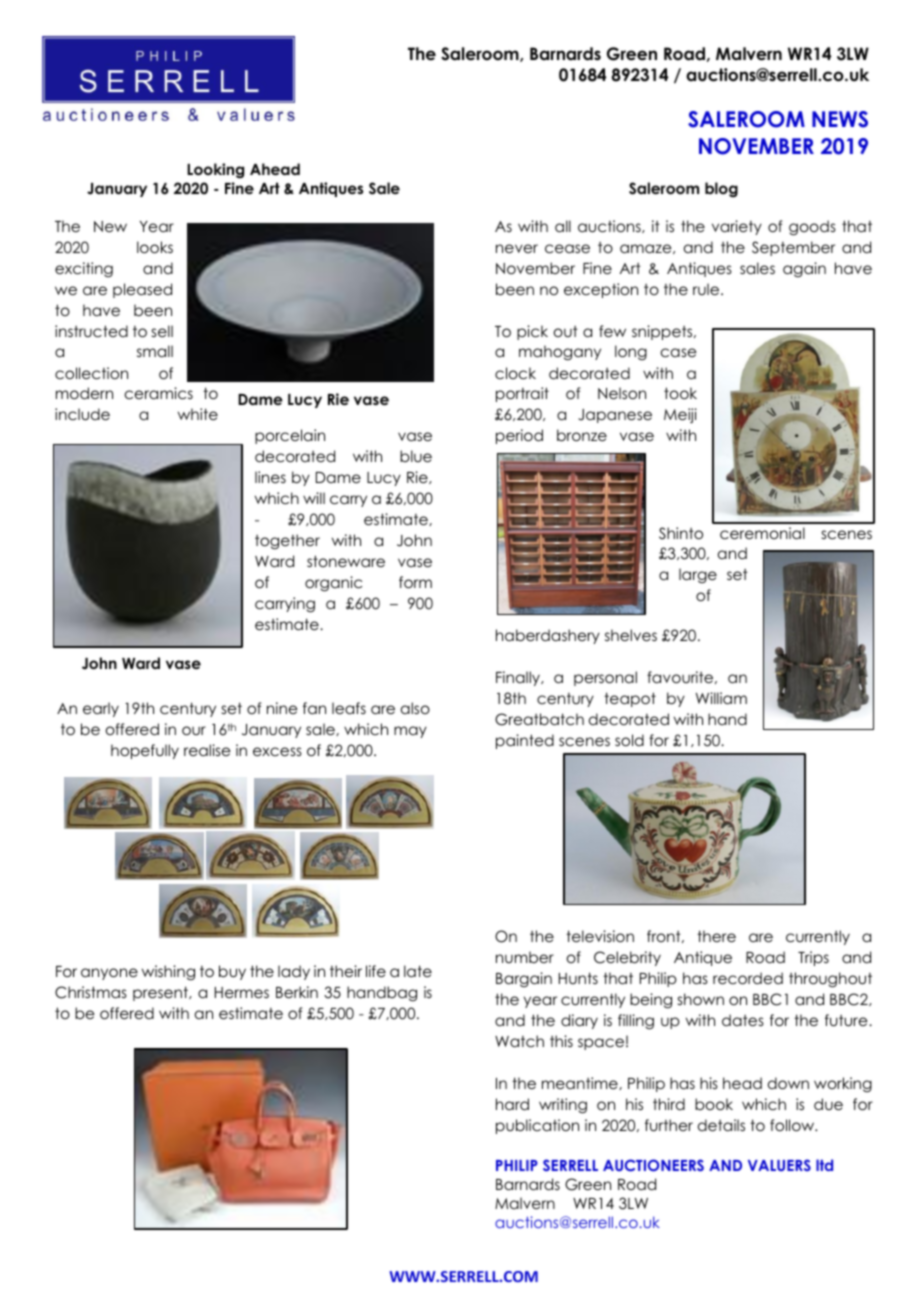 The width and height of the image is (924, 1308). I want to click on hopefully, so click(145, 751).
